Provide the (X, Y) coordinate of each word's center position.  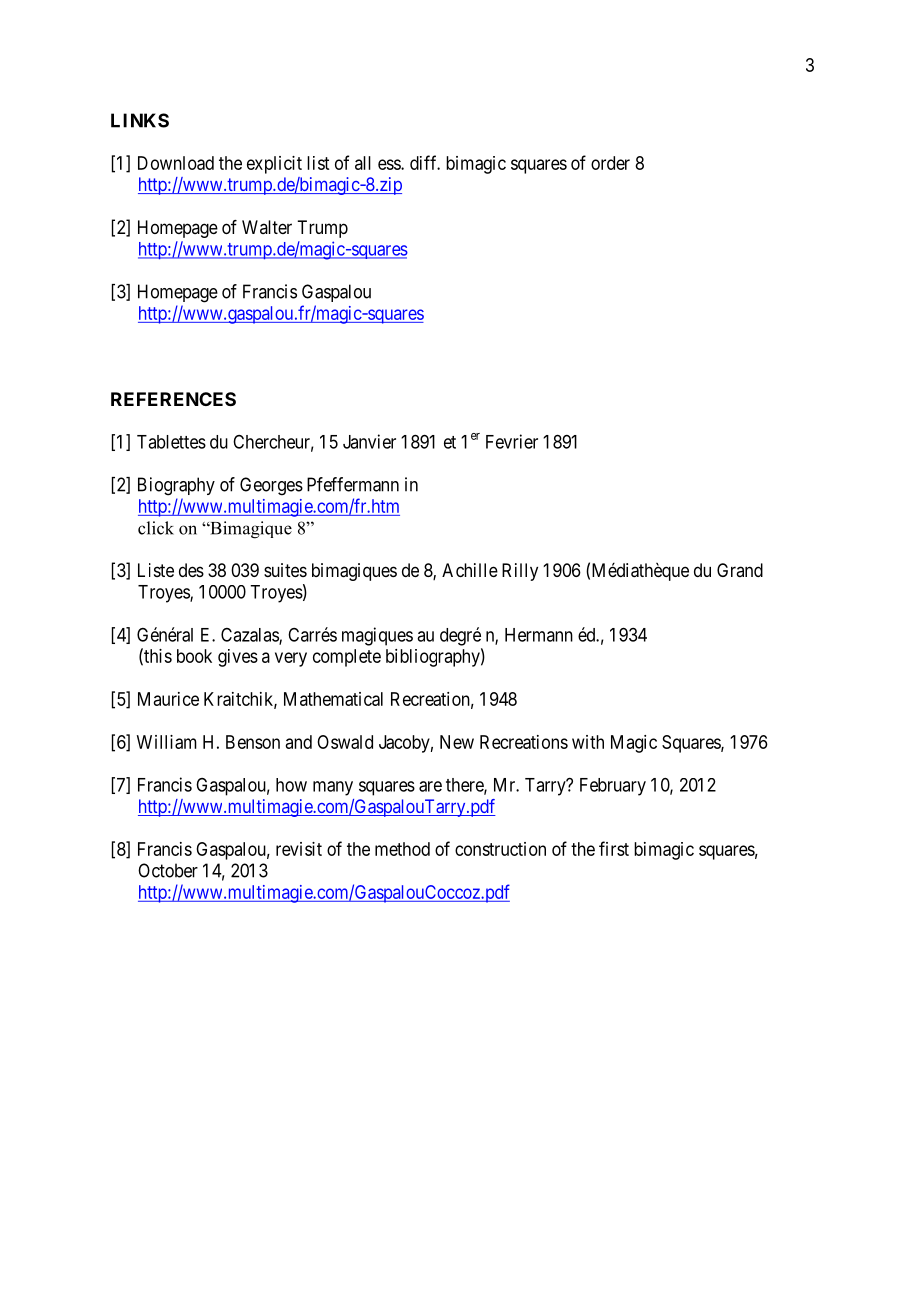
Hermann (539, 635)
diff (425, 162)
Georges (271, 486)
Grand (740, 570)
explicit (274, 165)
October (168, 870)
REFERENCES (173, 399)
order (610, 163)
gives (238, 658)
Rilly (520, 572)
